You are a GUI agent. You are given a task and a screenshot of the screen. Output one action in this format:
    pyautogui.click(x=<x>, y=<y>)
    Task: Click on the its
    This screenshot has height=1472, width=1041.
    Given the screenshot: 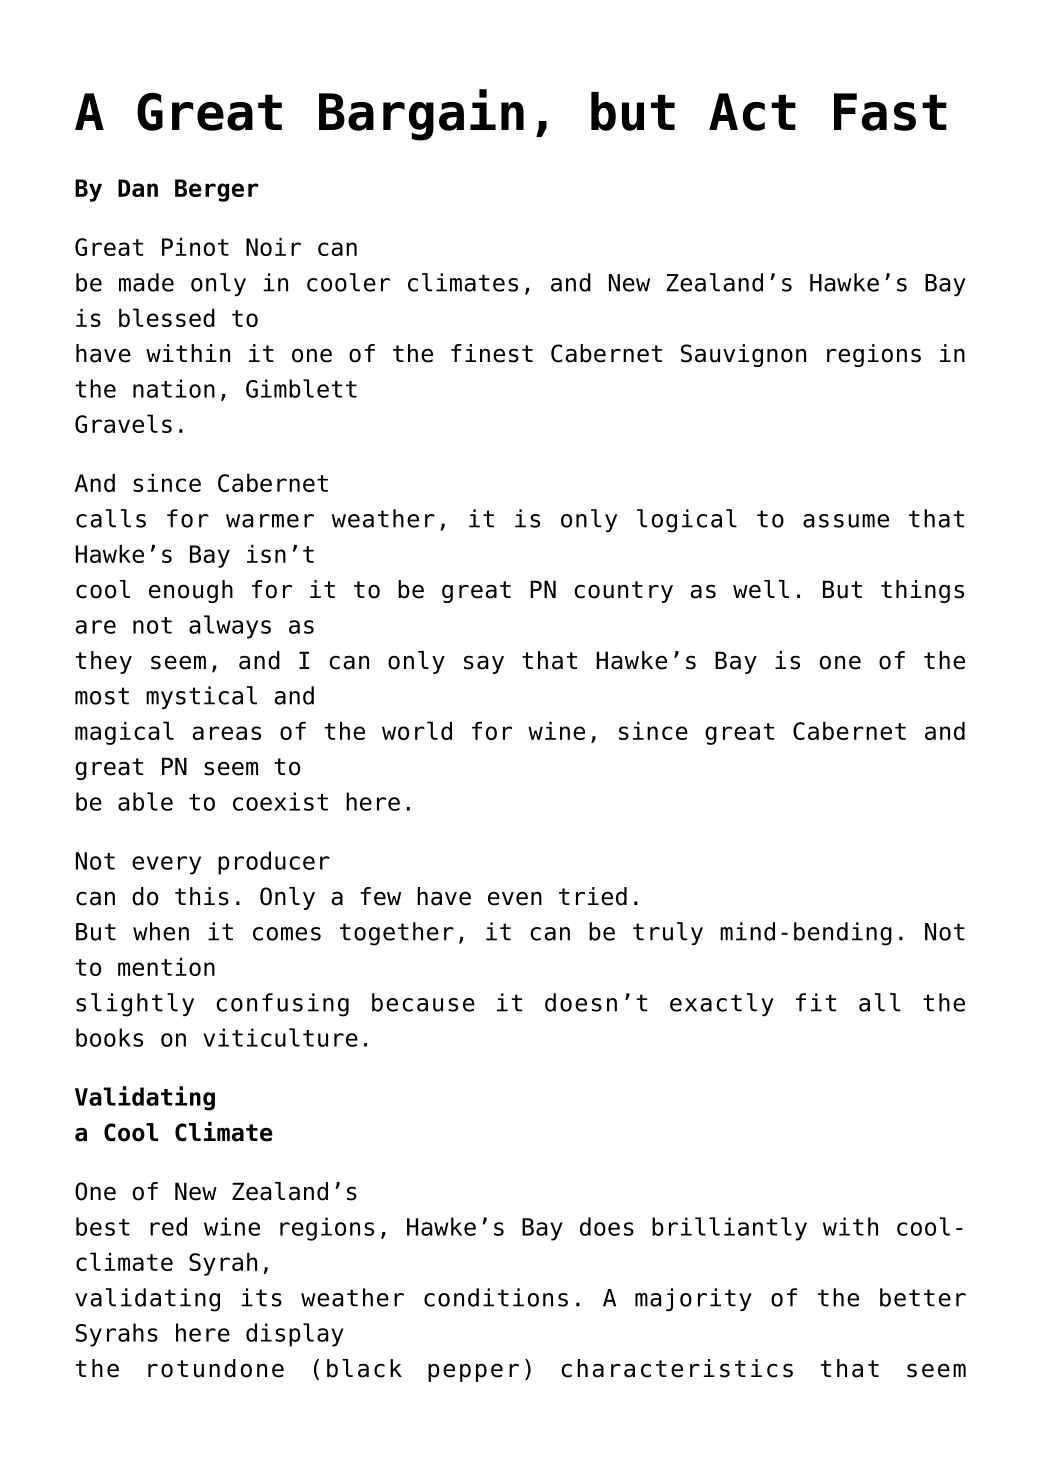 What is the action you would take?
    pyautogui.click(x=261, y=1297)
